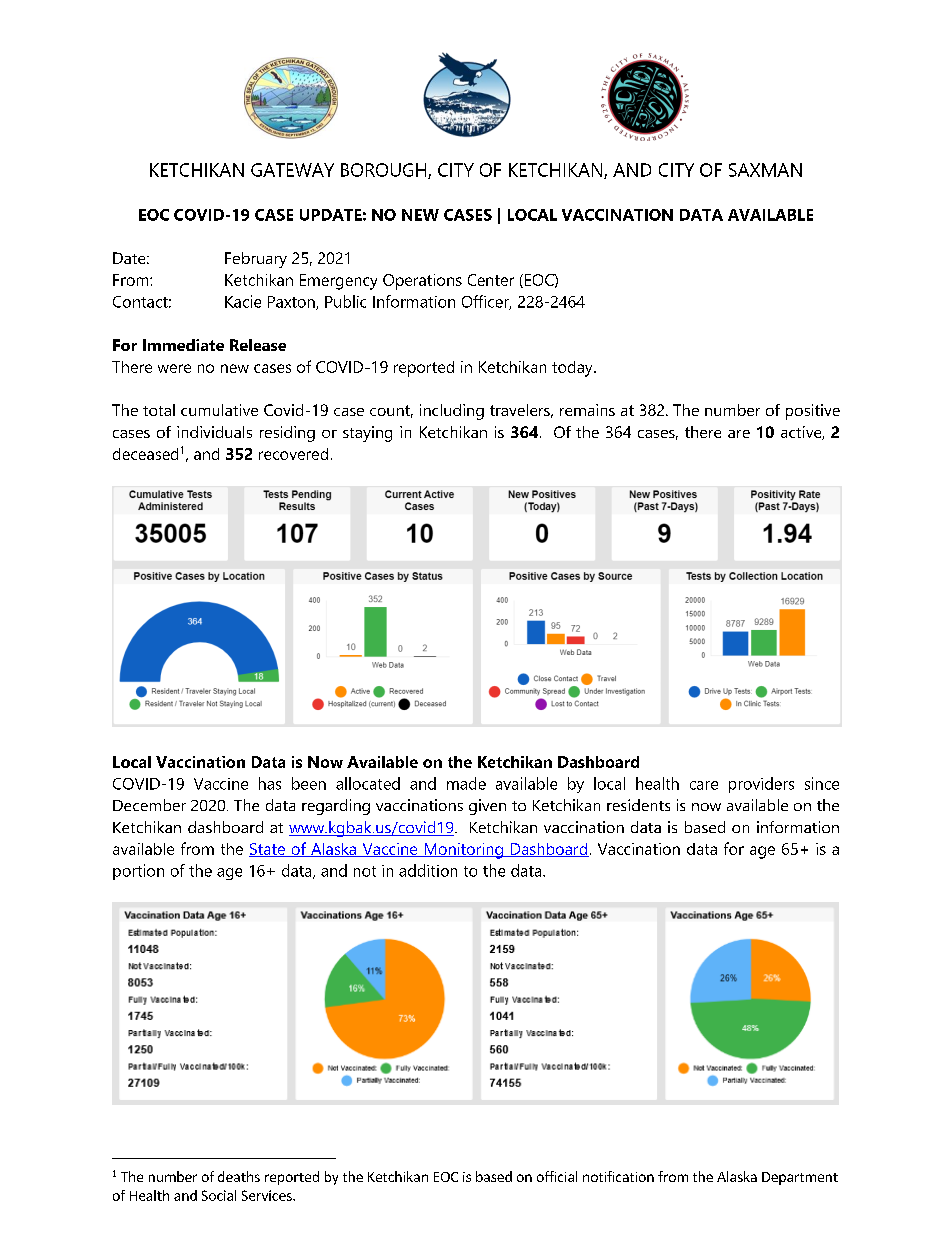 The image size is (952, 1233). I want to click on providers, so click(761, 785).
